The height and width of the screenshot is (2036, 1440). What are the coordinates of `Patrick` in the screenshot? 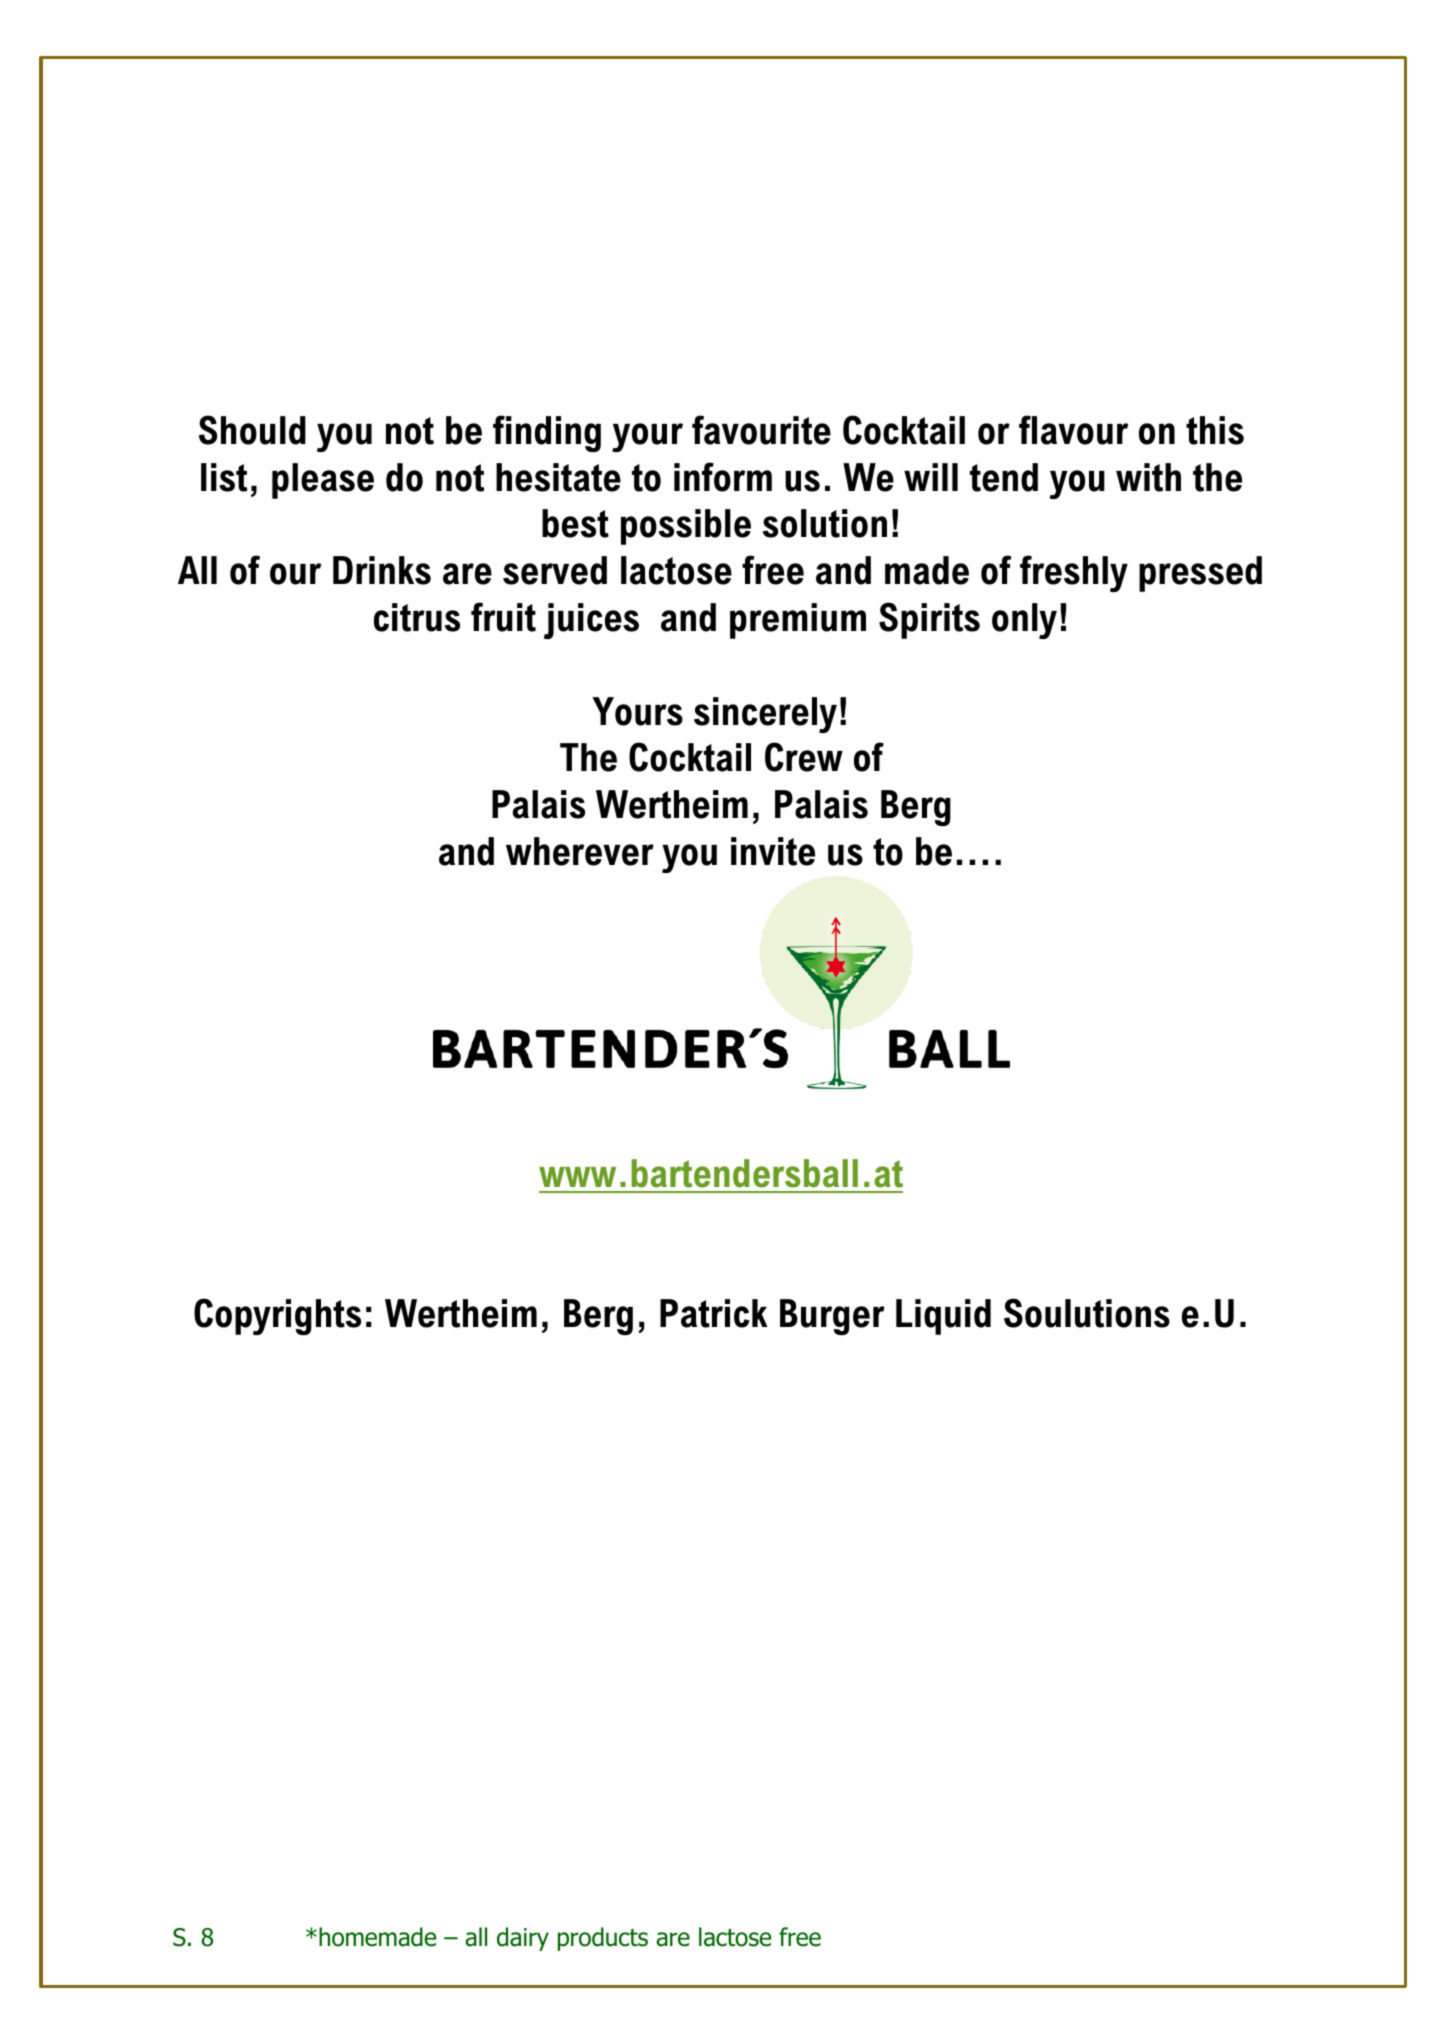 It's located at (714, 1313).
